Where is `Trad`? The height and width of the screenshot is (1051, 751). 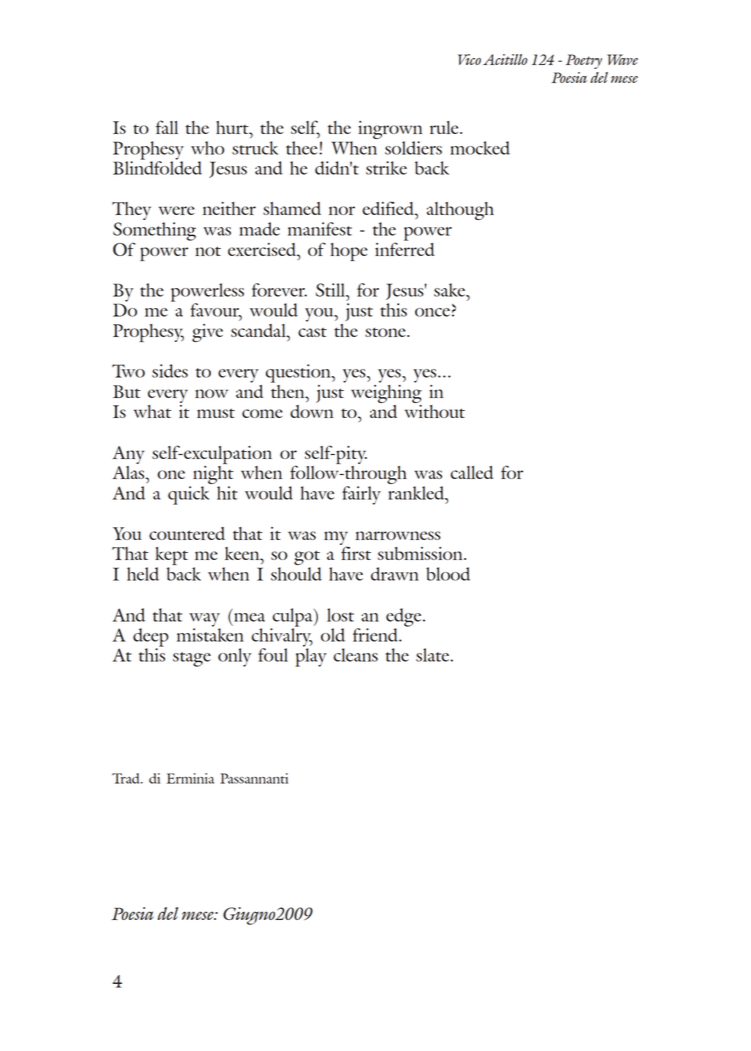 Trad is located at coordinates (127, 778).
